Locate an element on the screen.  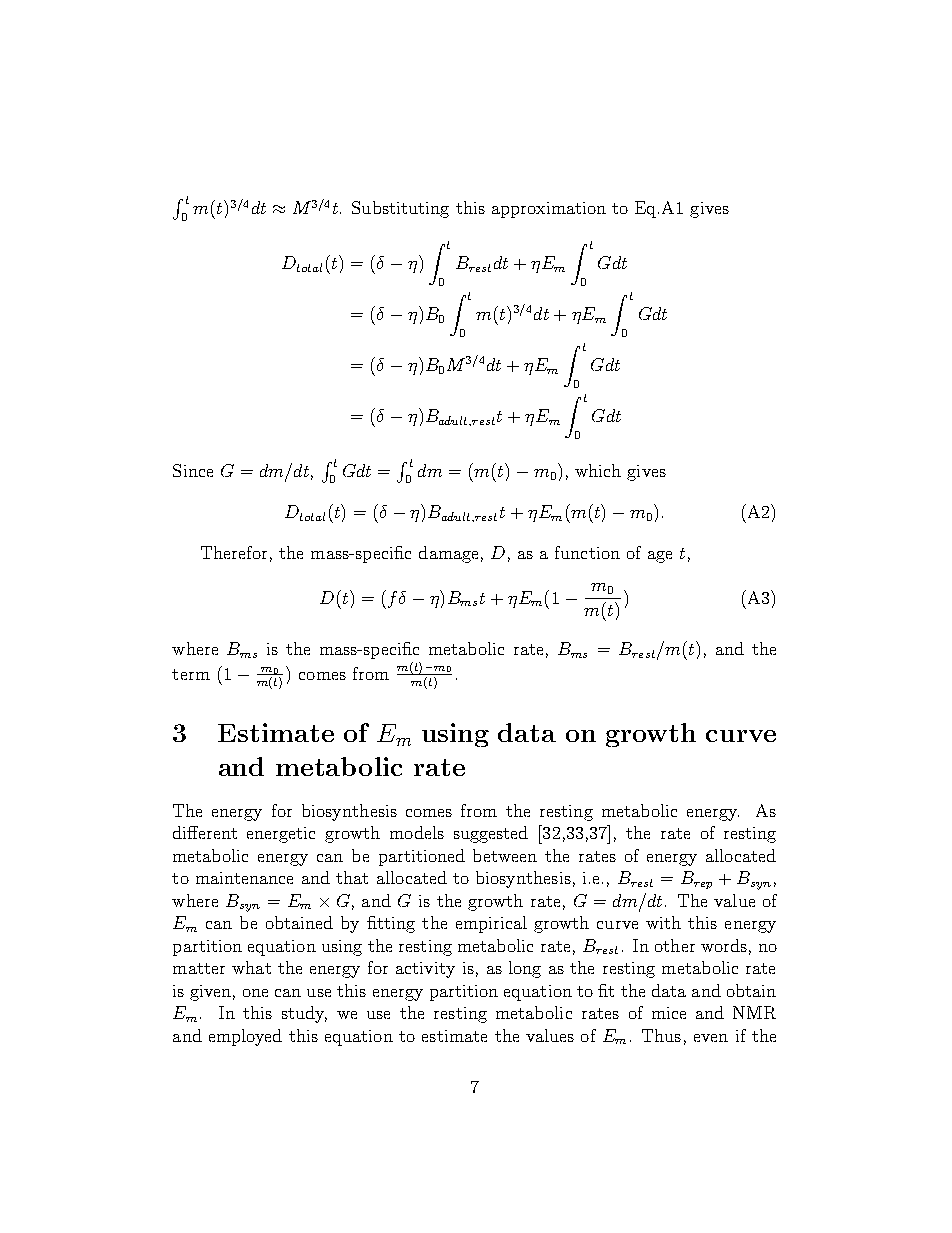
between is located at coordinates (505, 855).
